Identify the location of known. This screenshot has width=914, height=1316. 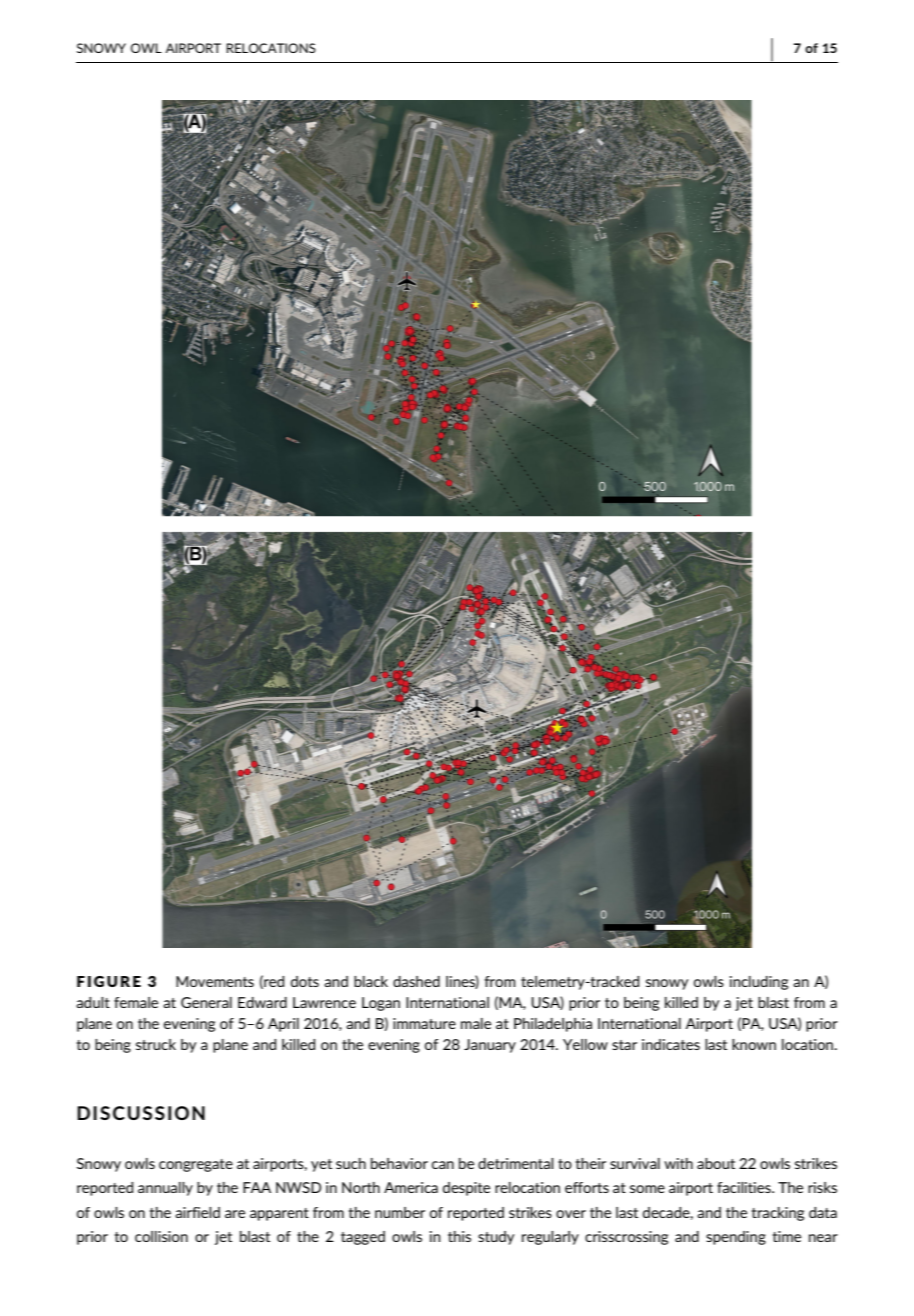
(754, 1044).
